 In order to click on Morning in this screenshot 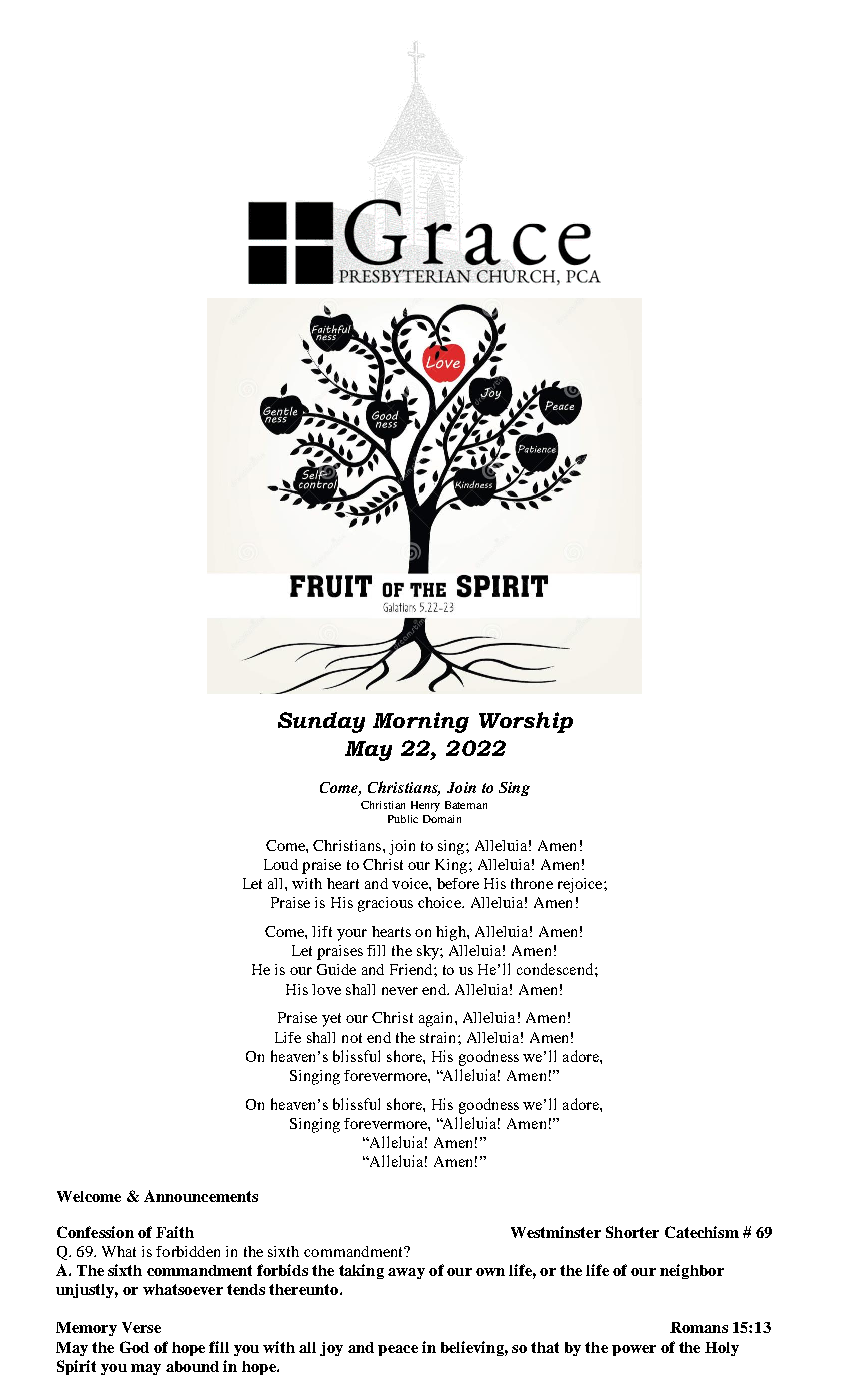, I will do `click(421, 722)`.
